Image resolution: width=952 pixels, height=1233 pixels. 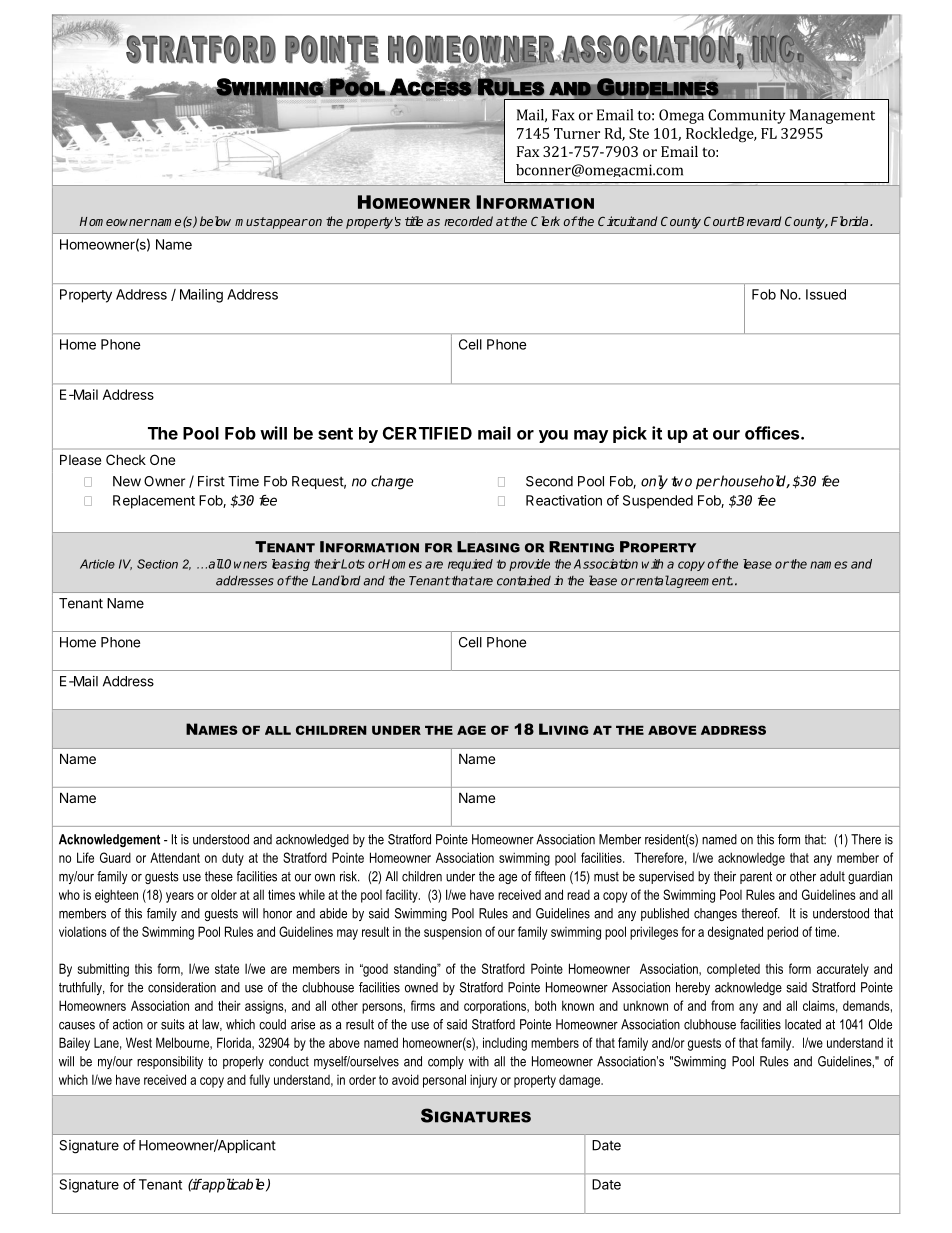 I want to click on recorded, so click(x=468, y=221).
